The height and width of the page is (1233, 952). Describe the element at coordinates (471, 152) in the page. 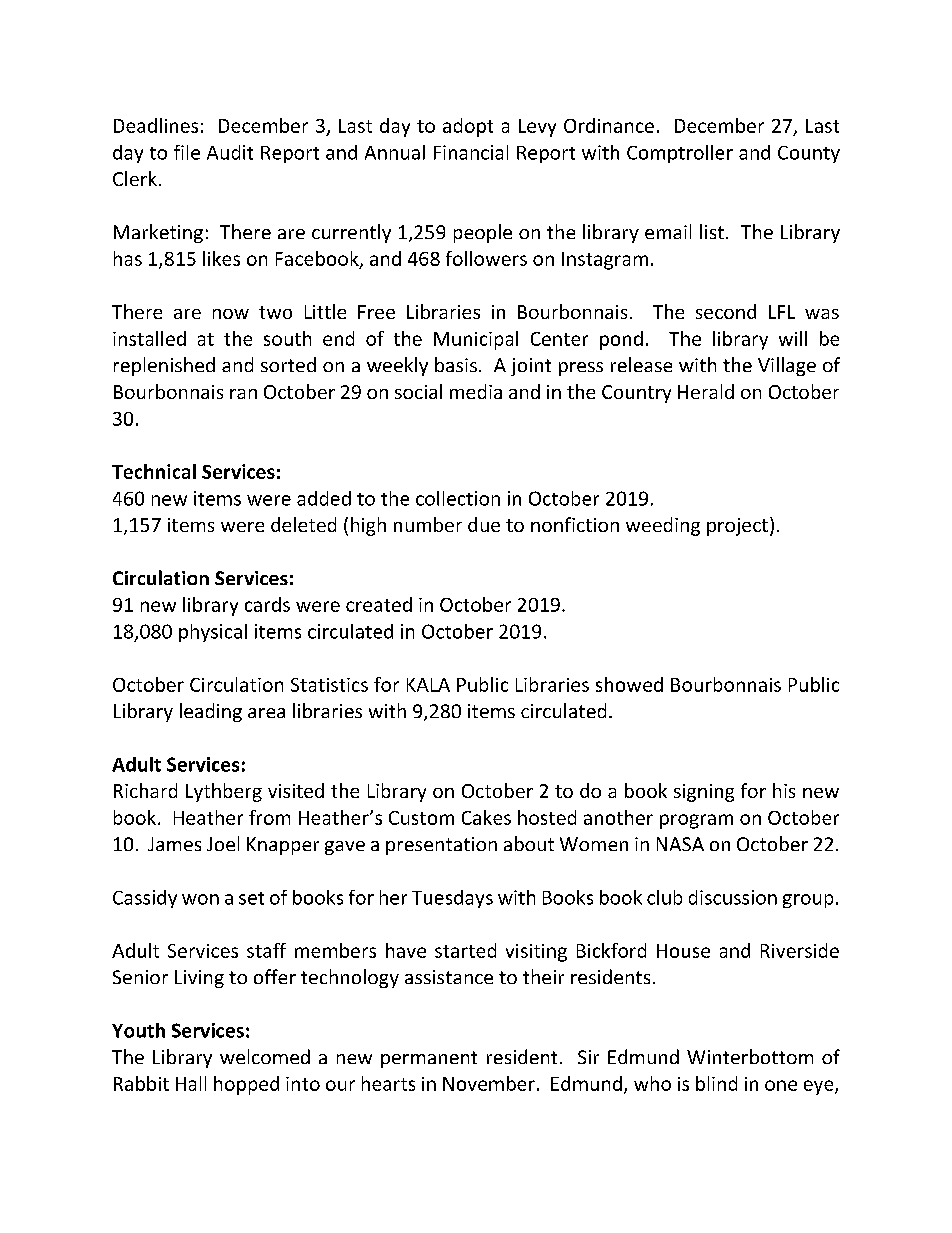

I see `Financial` at that location.
